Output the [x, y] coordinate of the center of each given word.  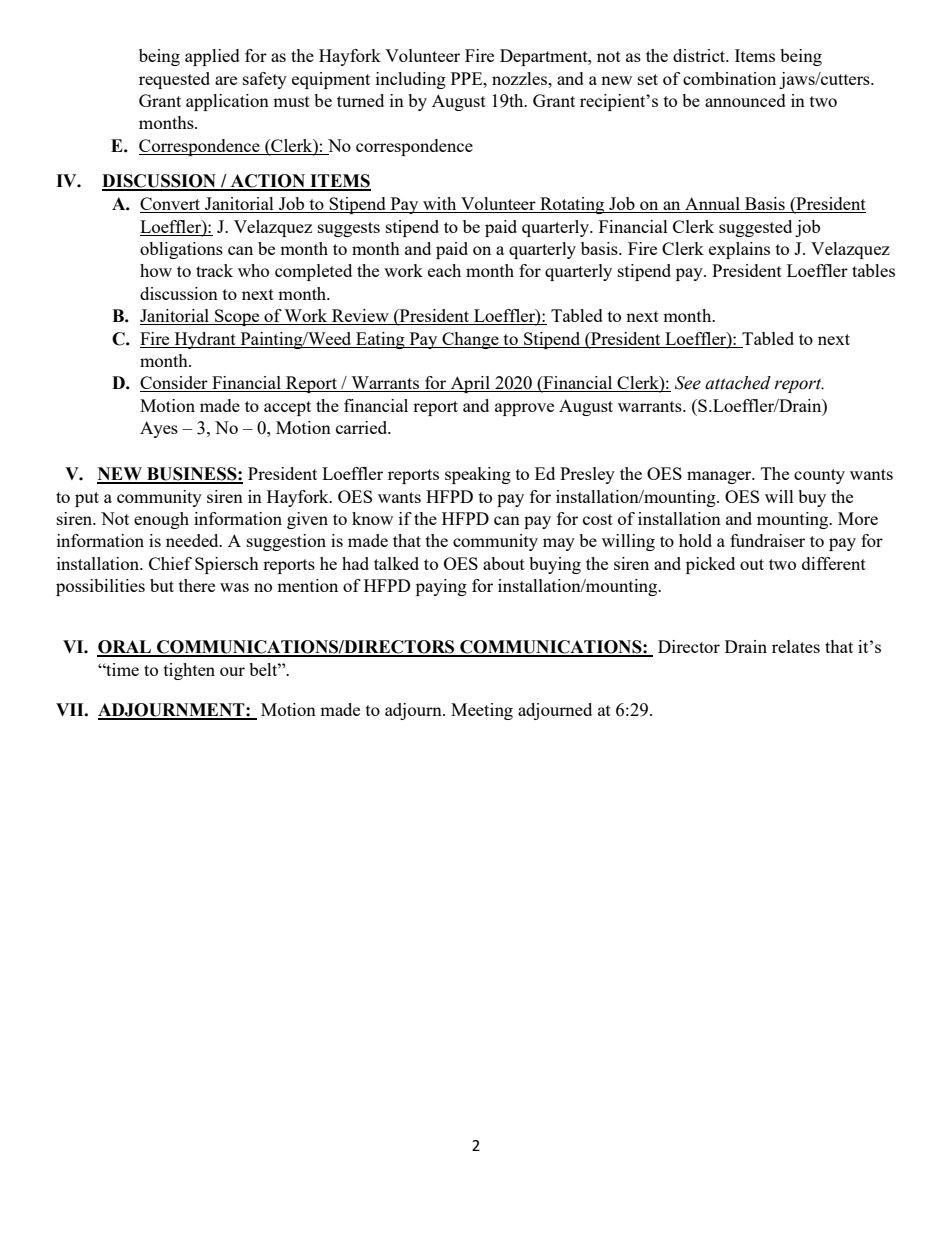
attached [738, 383]
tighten [189, 671]
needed [193, 540]
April [470, 384]
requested [174, 80]
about [504, 563]
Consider [175, 384]
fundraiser [767, 540]
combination [729, 78]
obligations [181, 250]
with [440, 205]
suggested [755, 228]
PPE [468, 78]
